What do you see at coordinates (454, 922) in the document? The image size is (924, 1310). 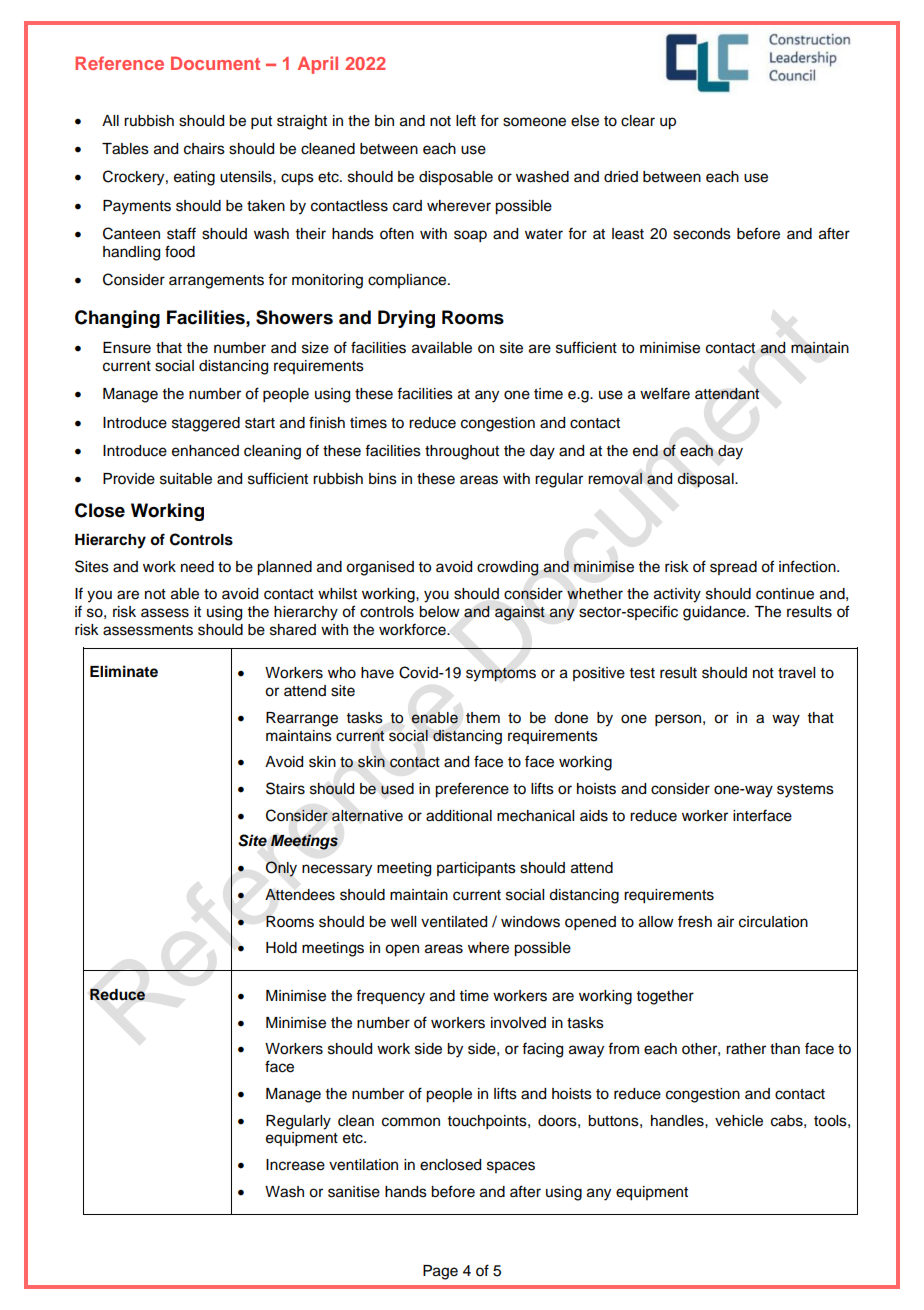 I see `ventilated` at bounding box center [454, 922].
